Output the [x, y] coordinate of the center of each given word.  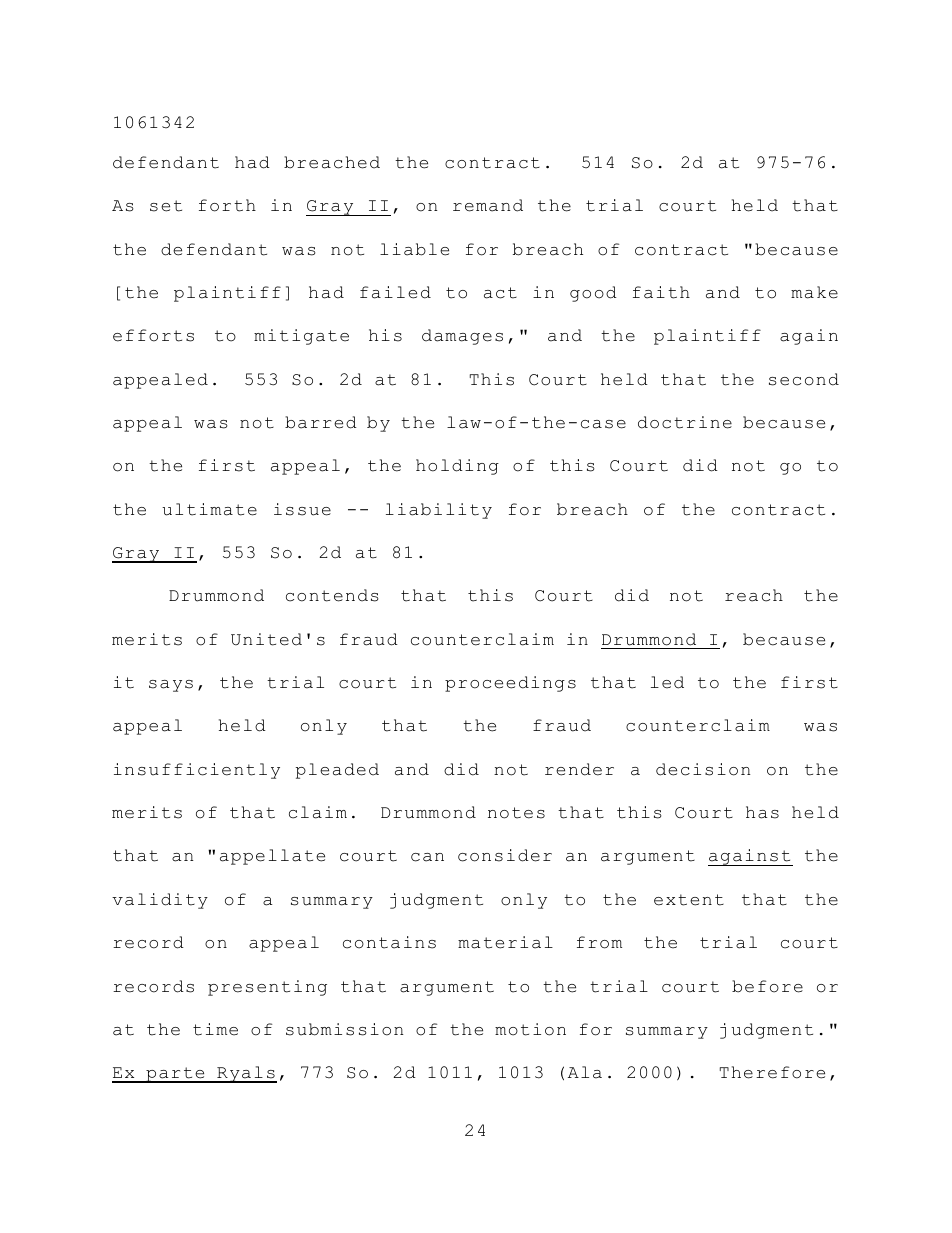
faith [661, 292]
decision [703, 769]
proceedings [510, 684]
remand [488, 205]
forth [227, 205]
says [171, 686]
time [215, 1029]
